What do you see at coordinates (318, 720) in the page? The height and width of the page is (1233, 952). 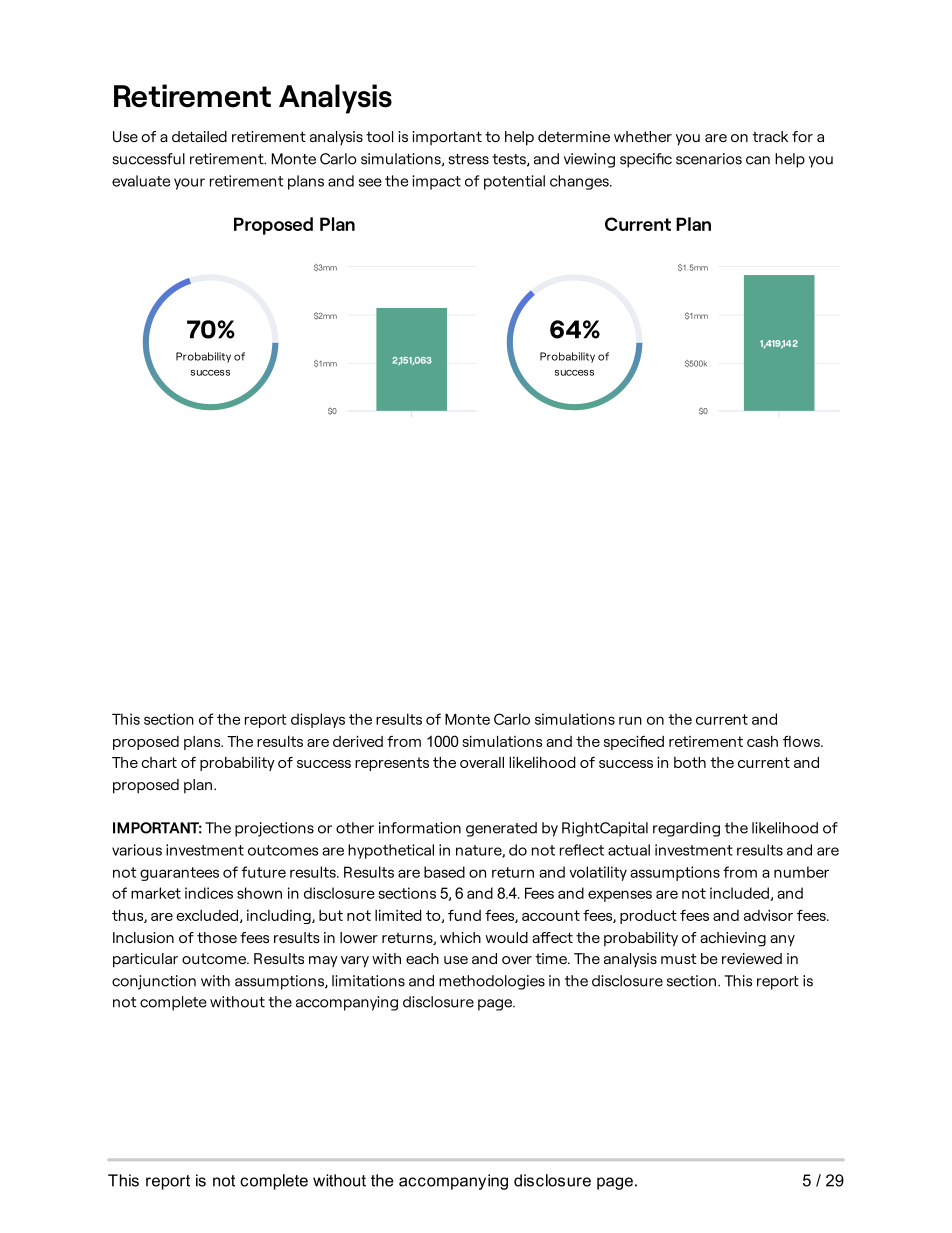 I see `displays` at bounding box center [318, 720].
